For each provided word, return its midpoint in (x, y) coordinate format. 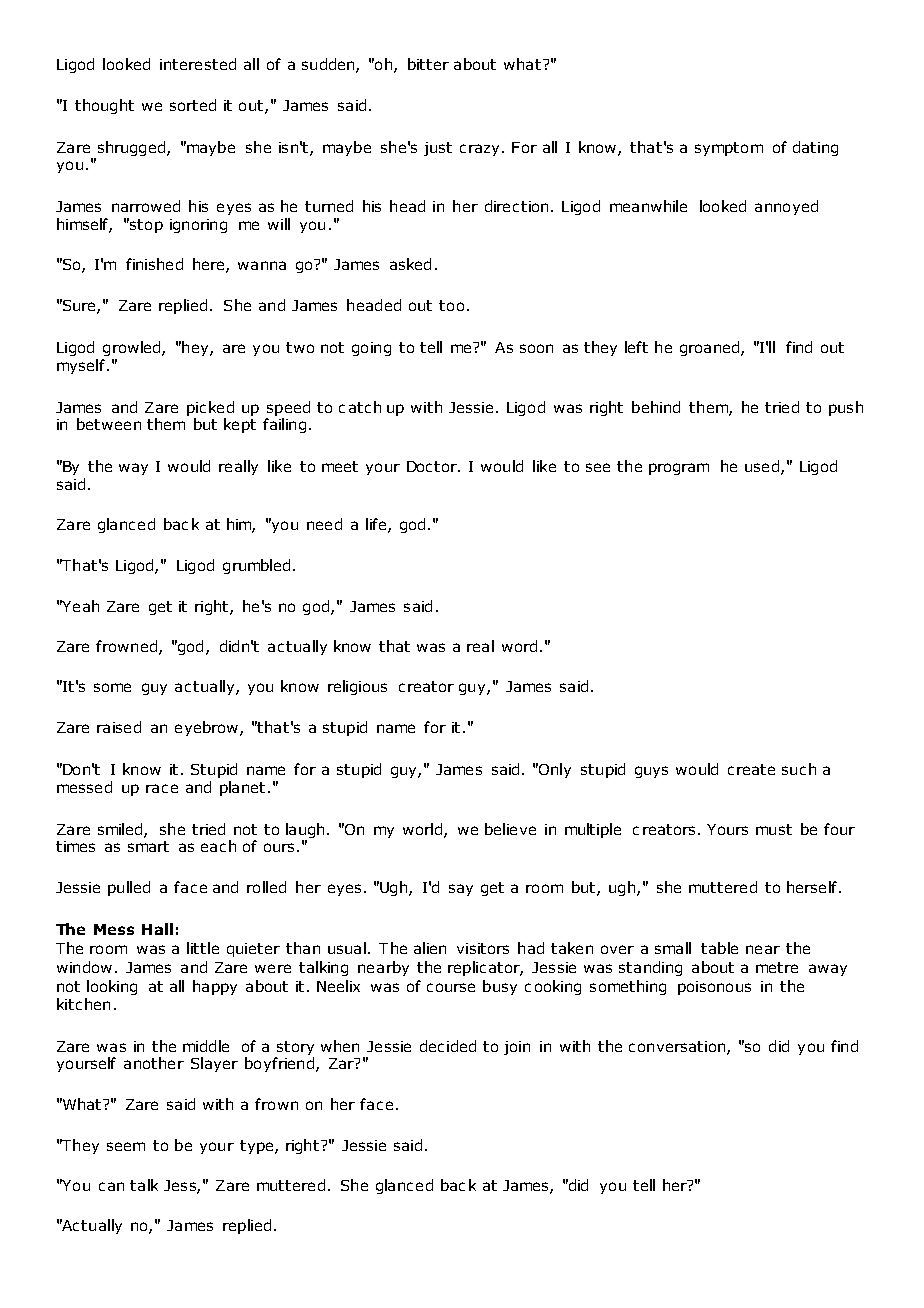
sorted (193, 105)
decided (448, 1046)
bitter (428, 64)
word (519, 646)
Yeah (79, 606)
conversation (678, 1047)
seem (126, 1146)
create (751, 769)
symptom (729, 149)
